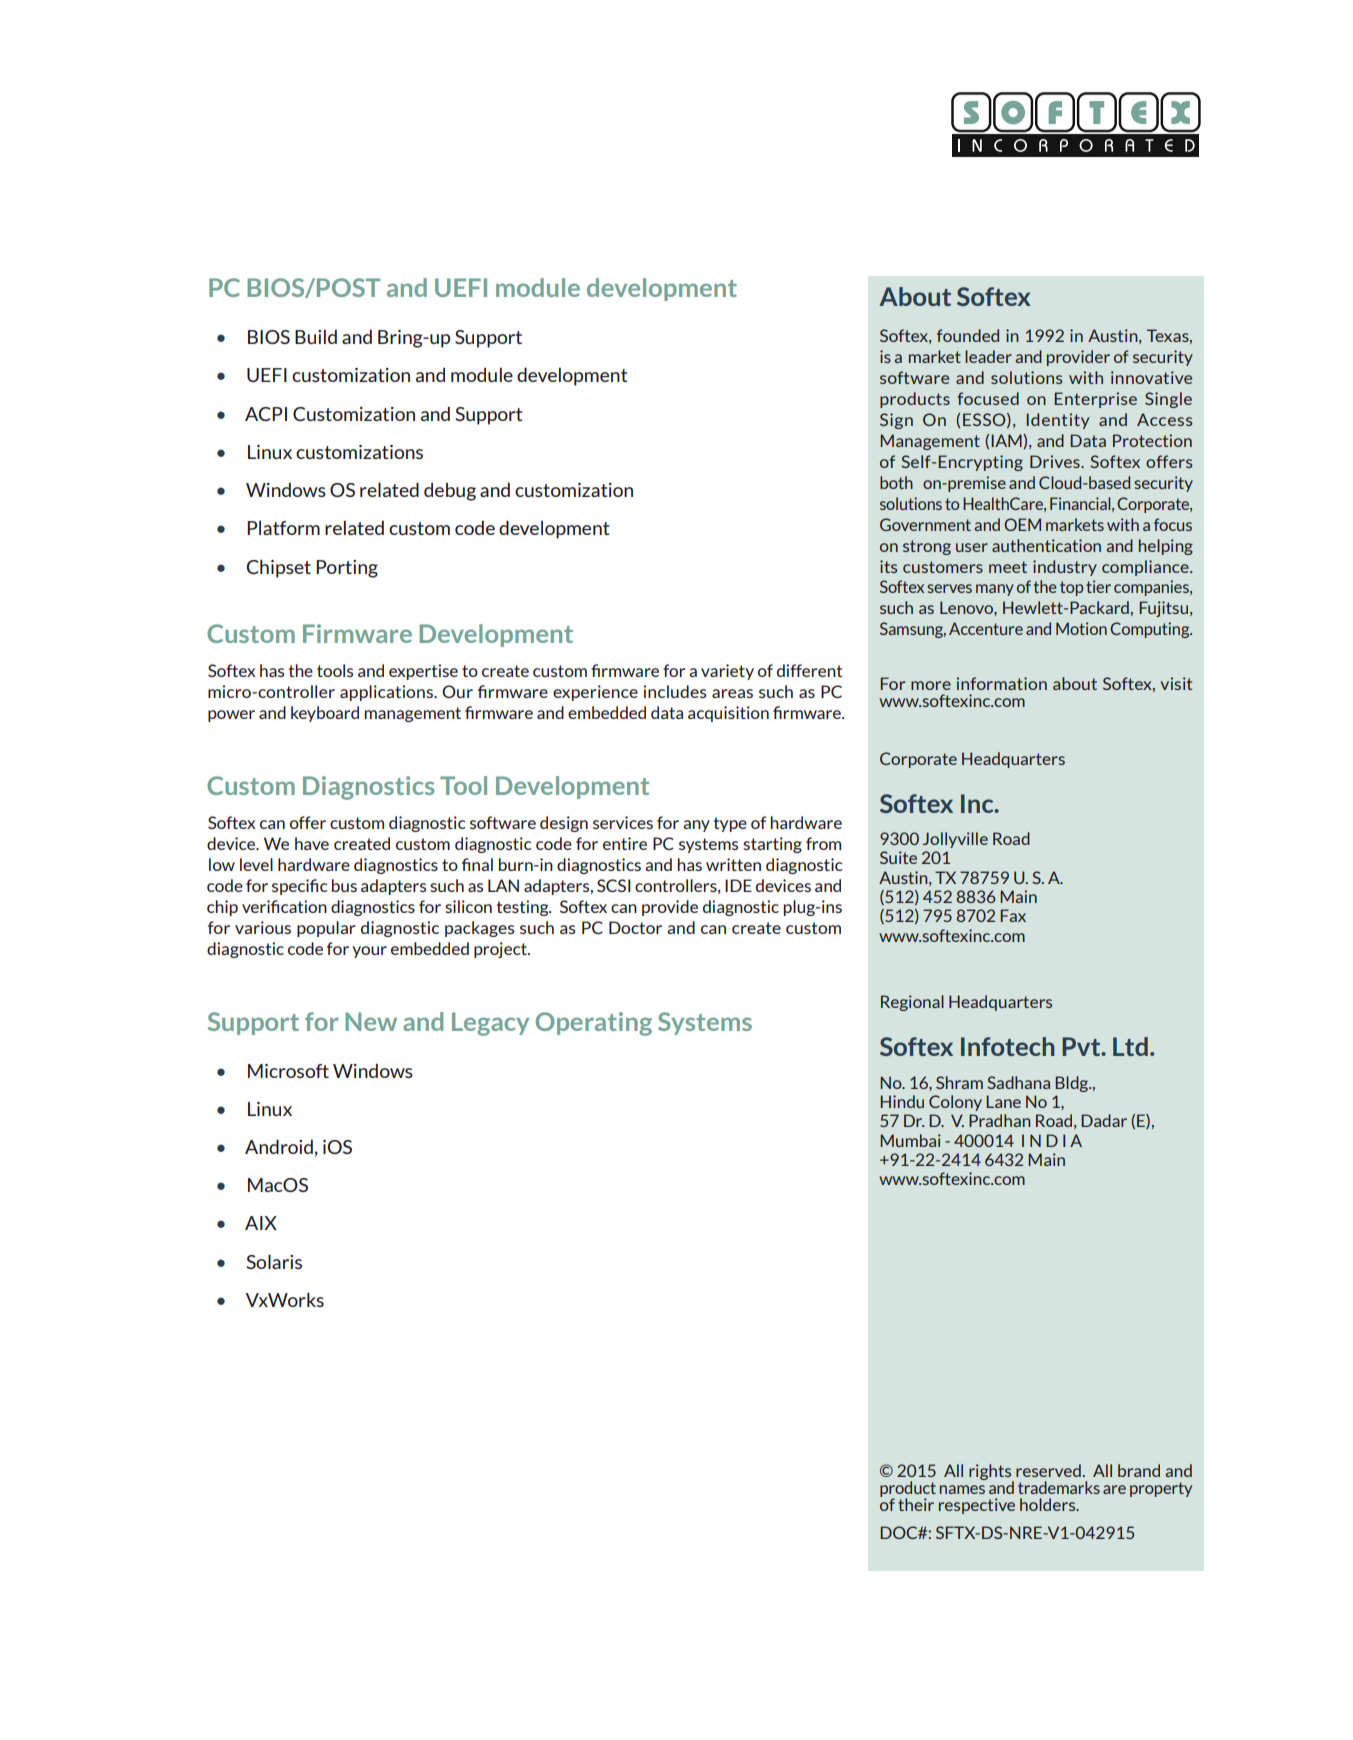 The height and width of the screenshot is (1740, 1353). What do you see at coordinates (896, 482) in the screenshot?
I see `both` at bounding box center [896, 482].
